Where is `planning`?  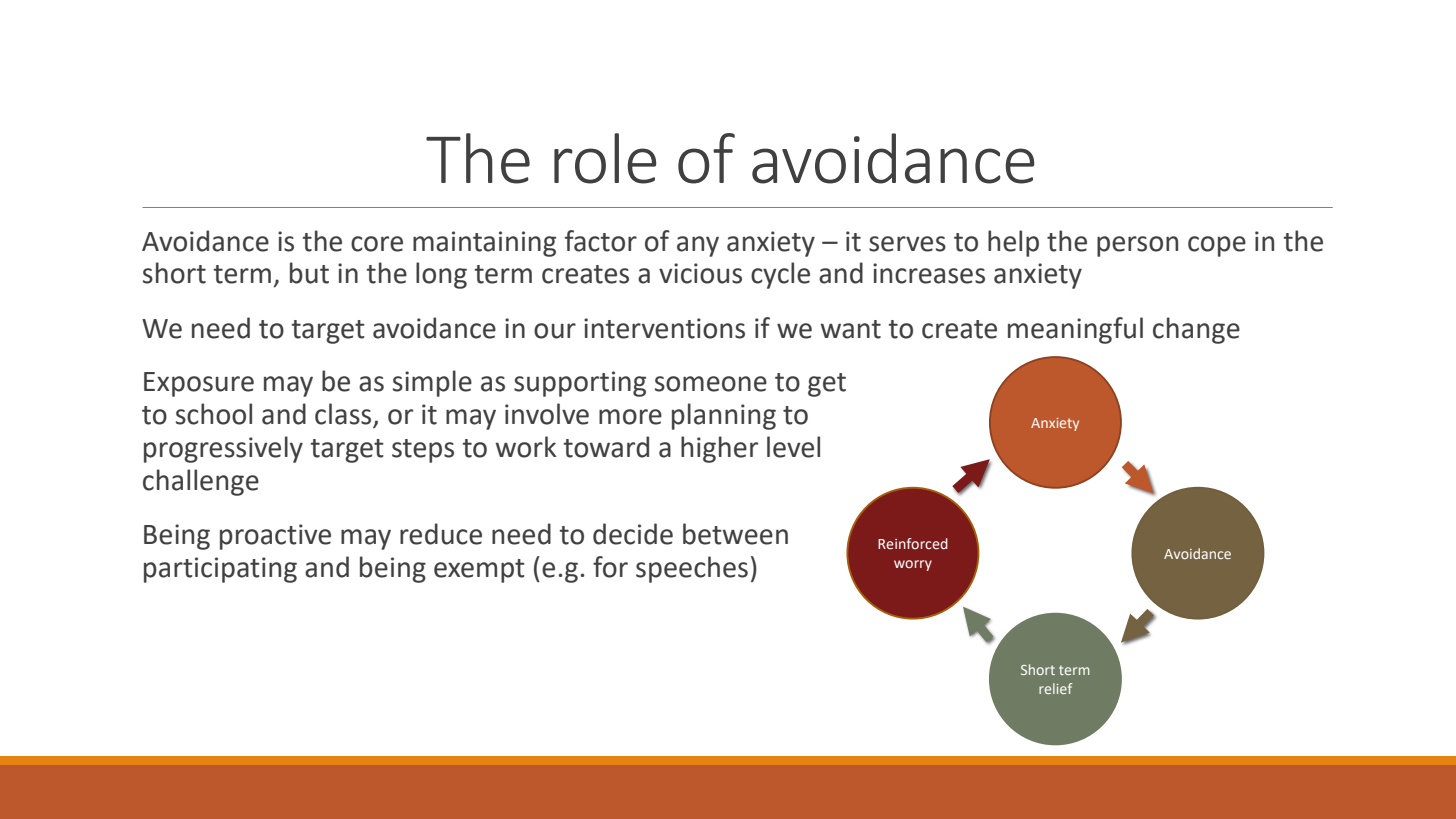
planning is located at coordinates (724, 416).
